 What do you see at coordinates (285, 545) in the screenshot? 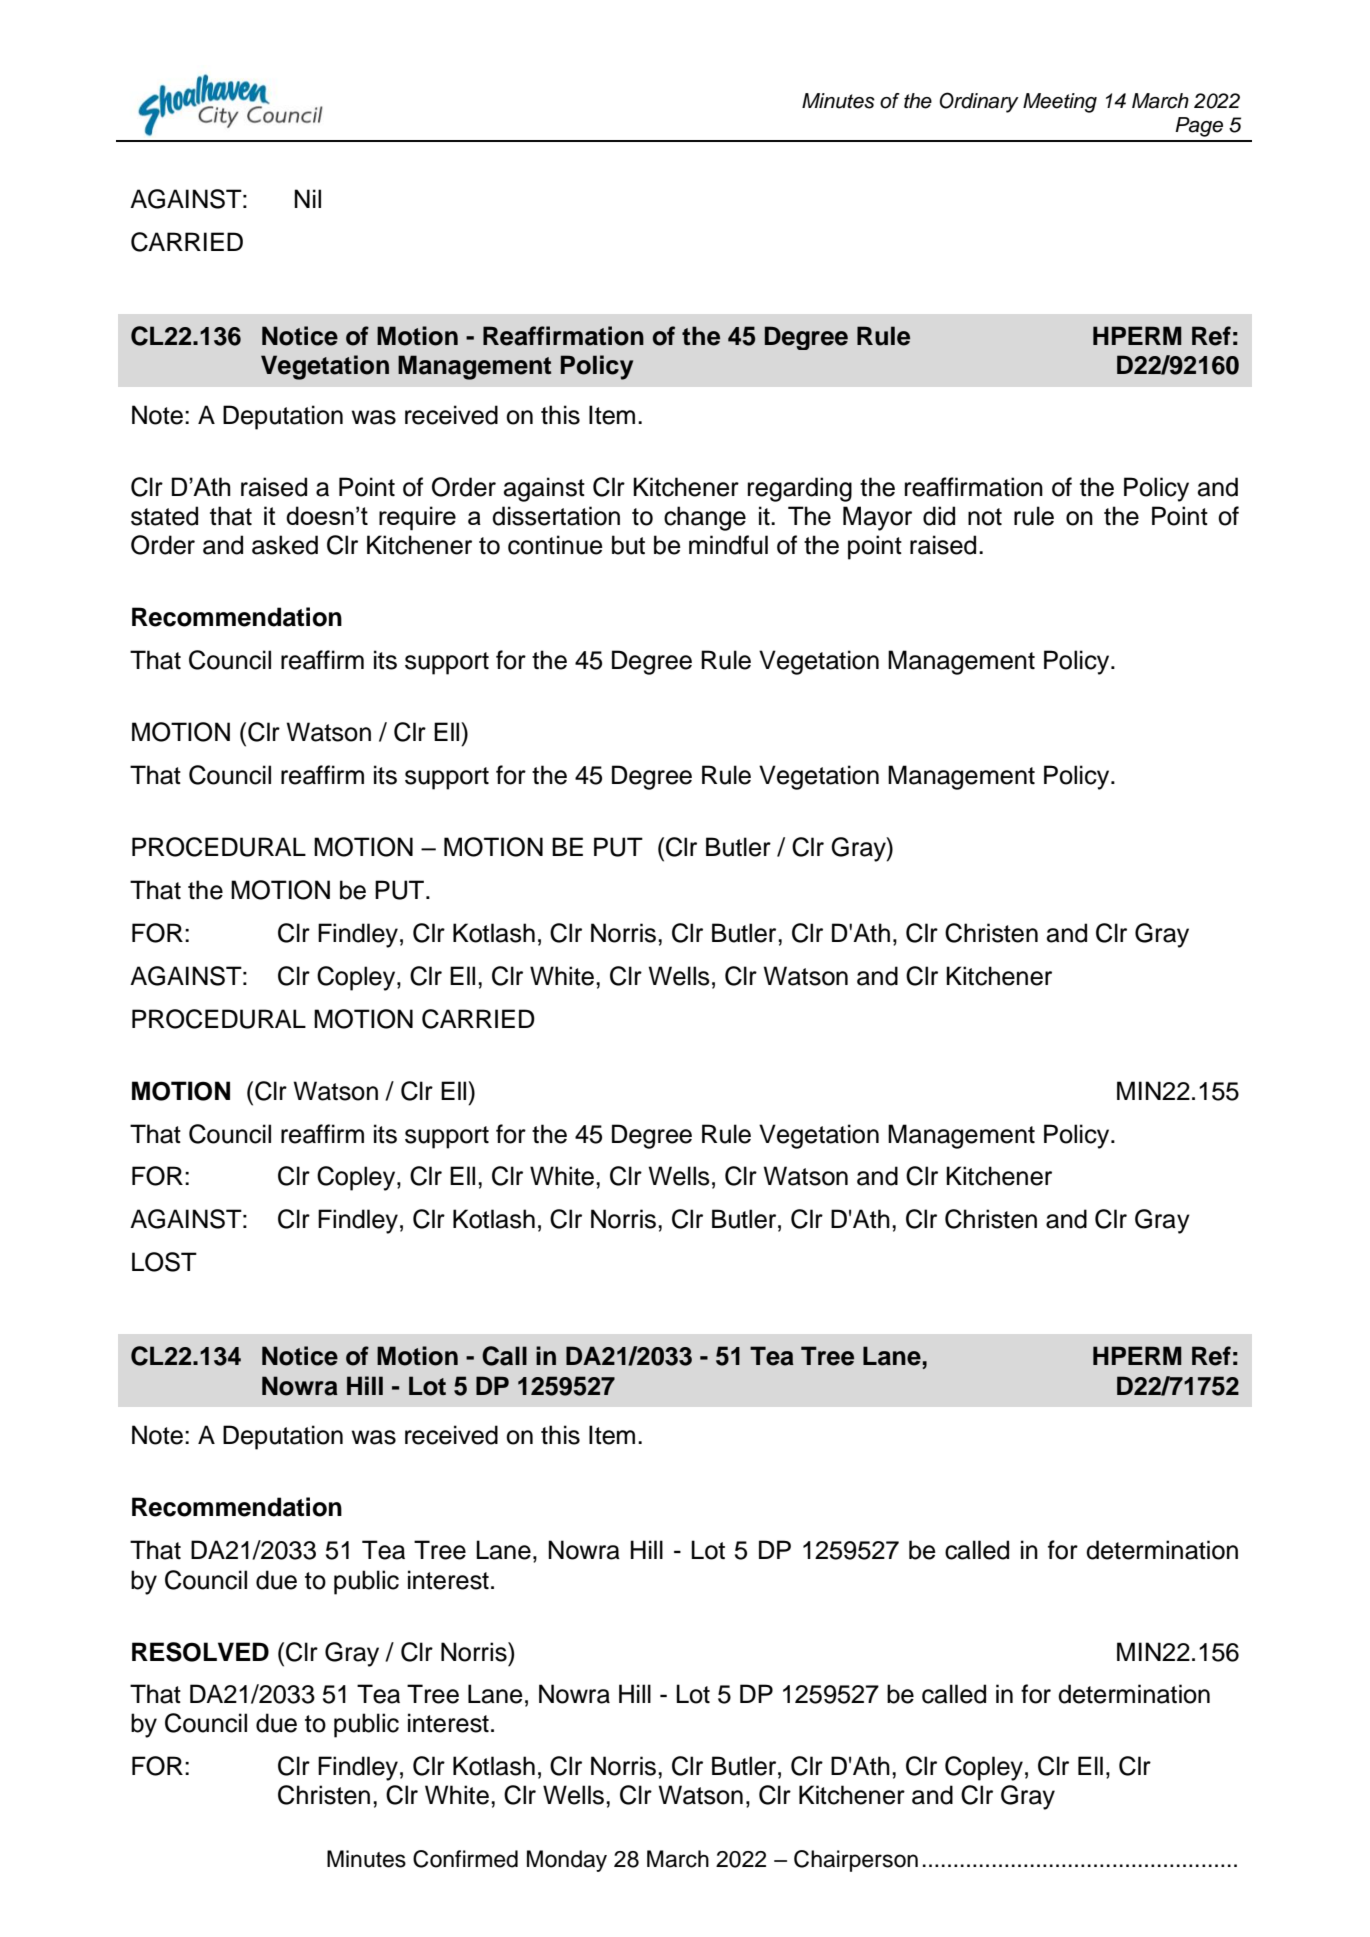
I see `asked` at bounding box center [285, 545].
